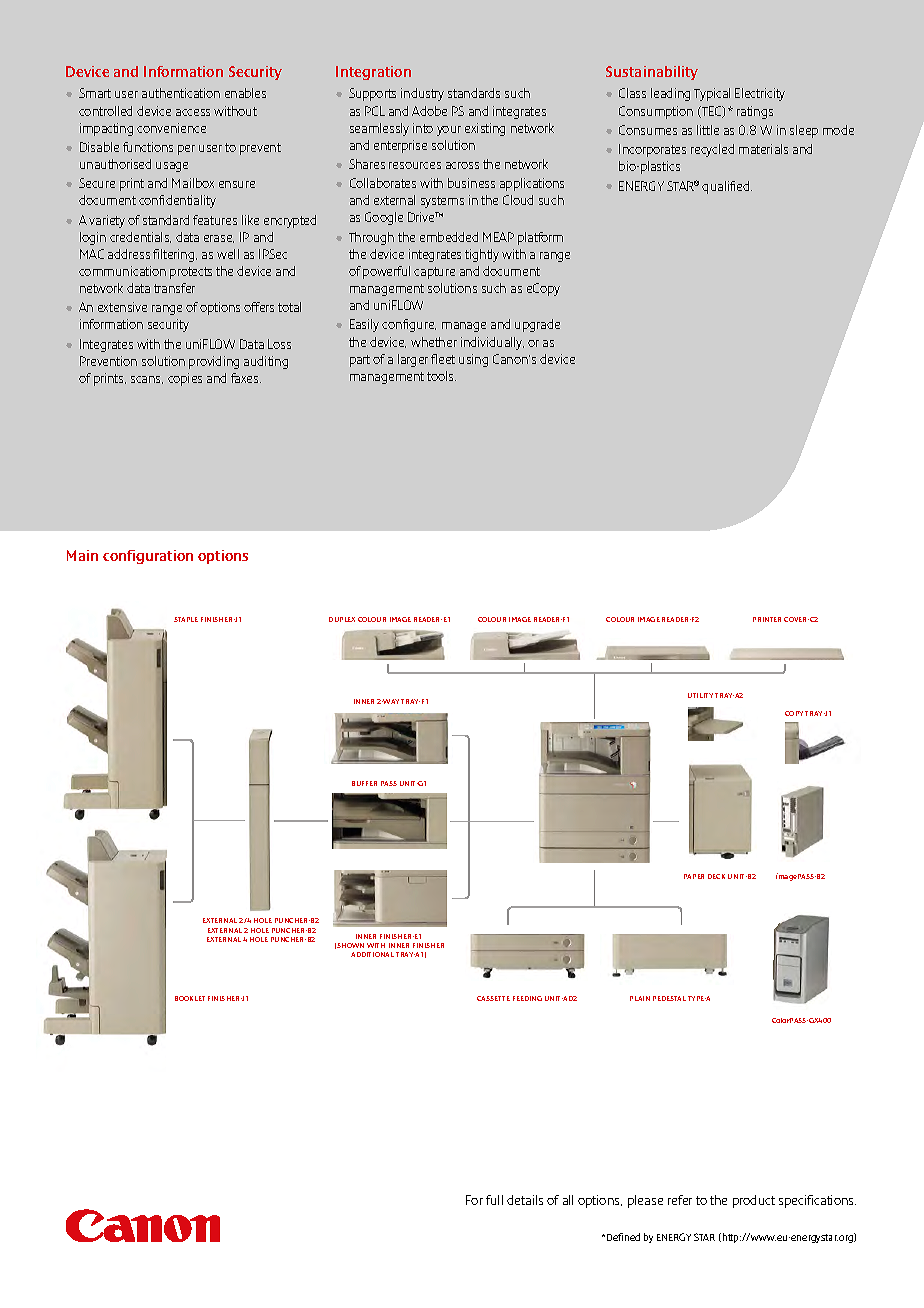 The width and height of the screenshot is (924, 1308). Describe the element at coordinates (186, 619) in the screenshot. I see `STAPLE` at that location.
